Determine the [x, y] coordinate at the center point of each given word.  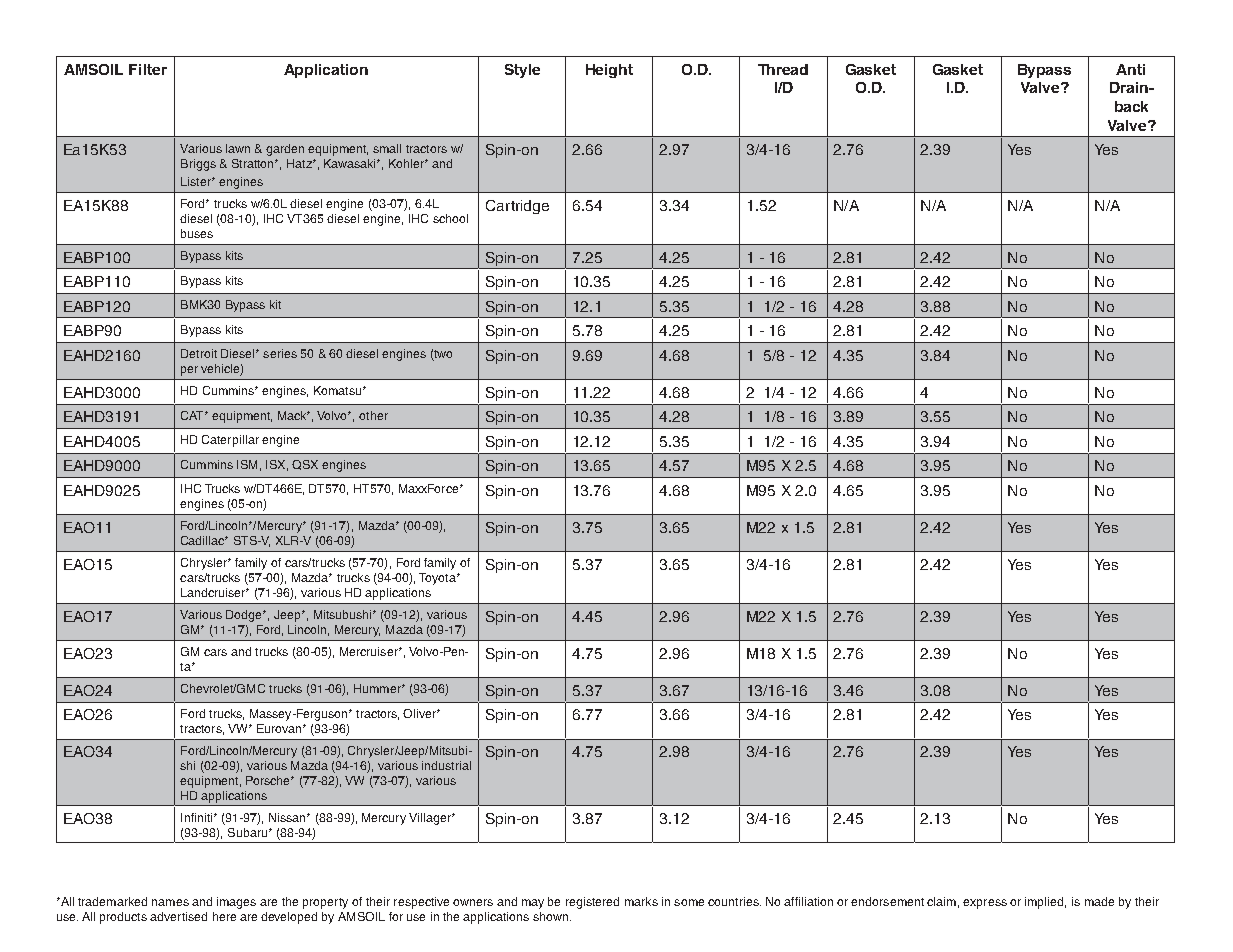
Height [609, 71]
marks [641, 901]
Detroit [199, 353]
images [236, 903]
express [985, 904]
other [373, 415]
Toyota [438, 579]
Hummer [378, 688]
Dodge [245, 616]
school [450, 218]
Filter [148, 69]
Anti [1130, 69]
